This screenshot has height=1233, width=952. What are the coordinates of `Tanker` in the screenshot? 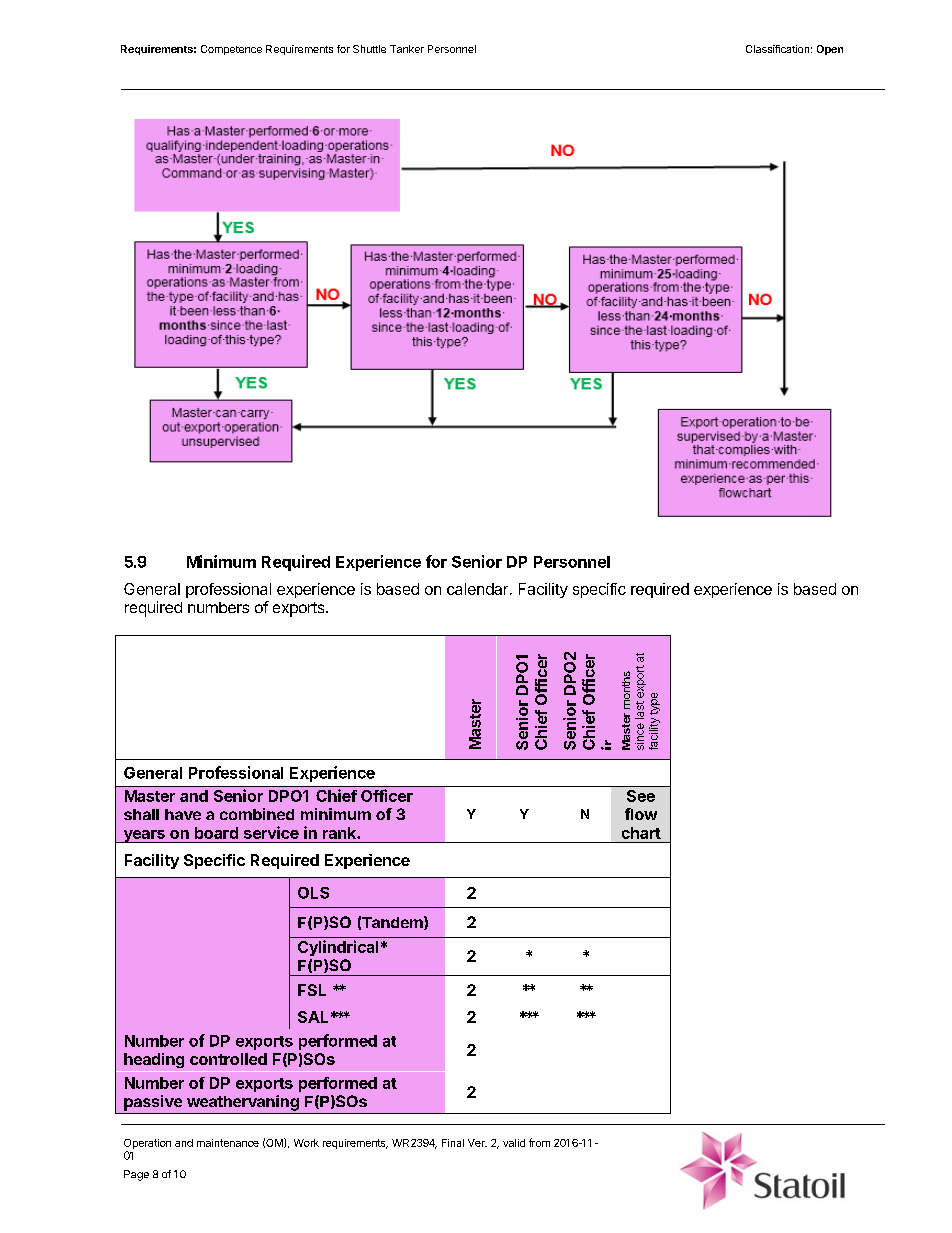 It's located at (407, 49).
